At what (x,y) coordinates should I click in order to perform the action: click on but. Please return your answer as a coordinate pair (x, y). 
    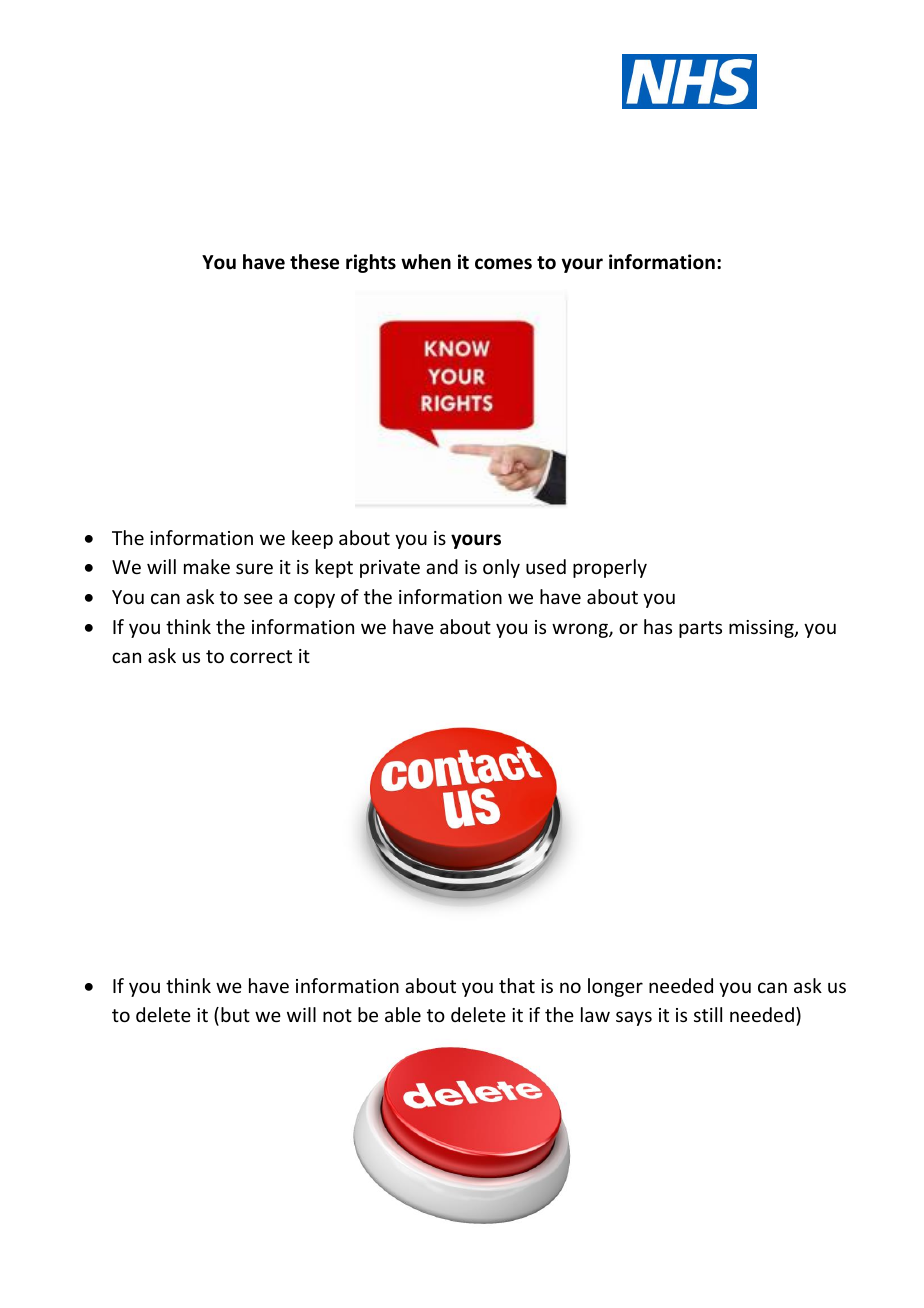
    Looking at the image, I should click on (235, 1014).
